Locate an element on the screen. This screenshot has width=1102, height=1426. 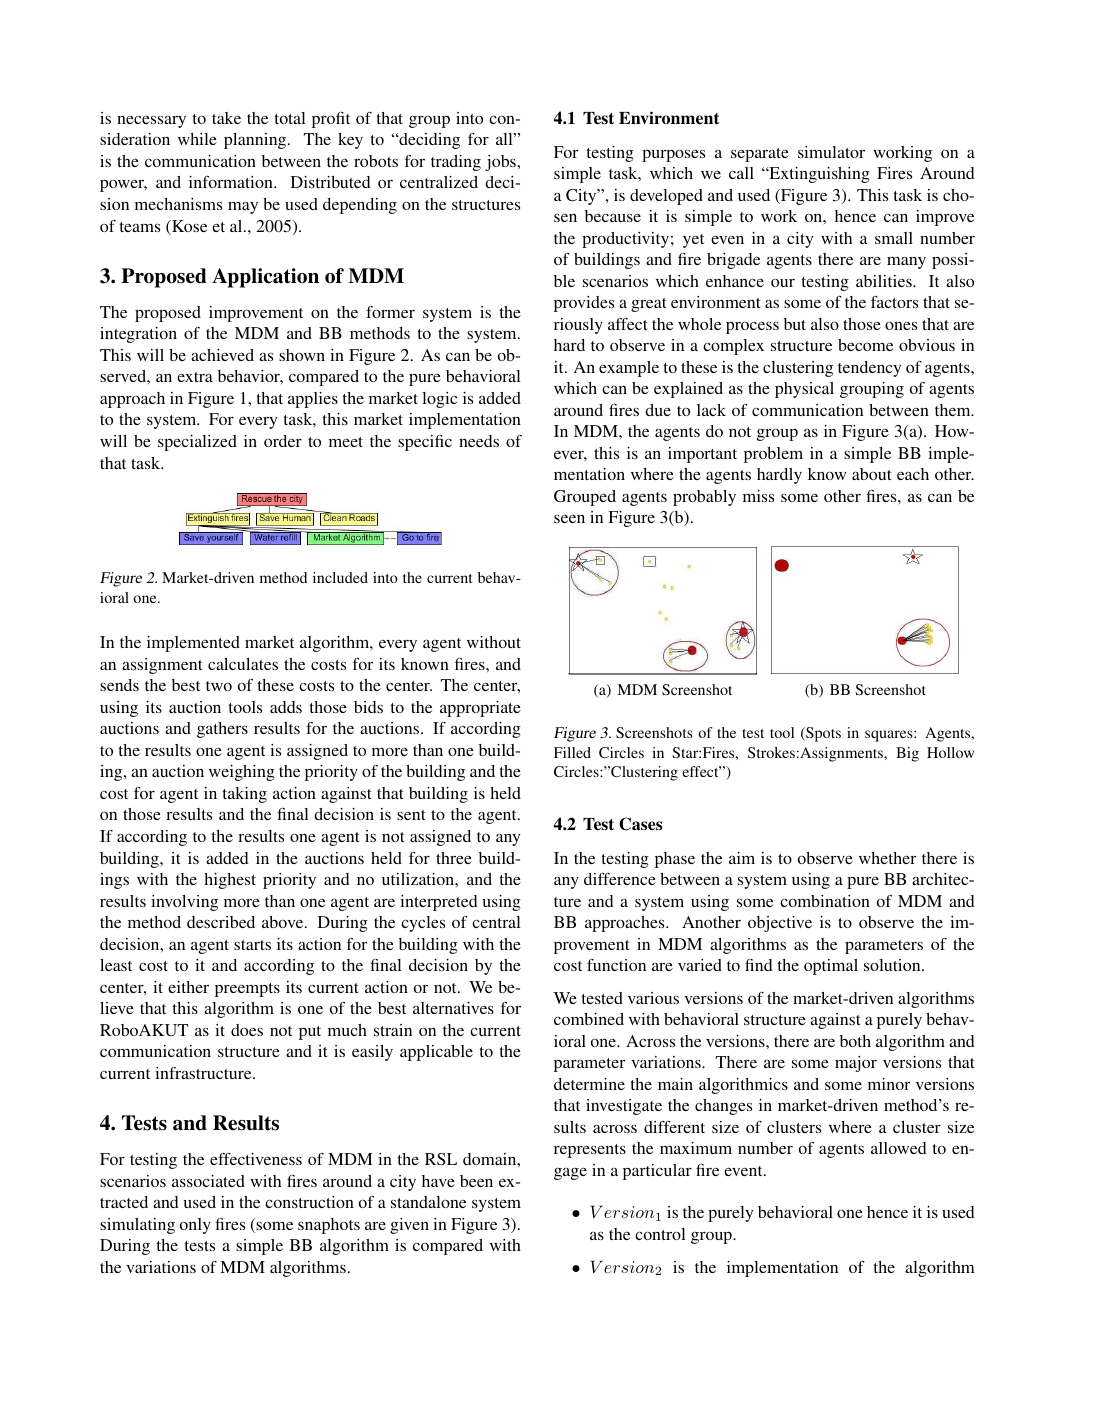
planning is located at coordinates (256, 141).
